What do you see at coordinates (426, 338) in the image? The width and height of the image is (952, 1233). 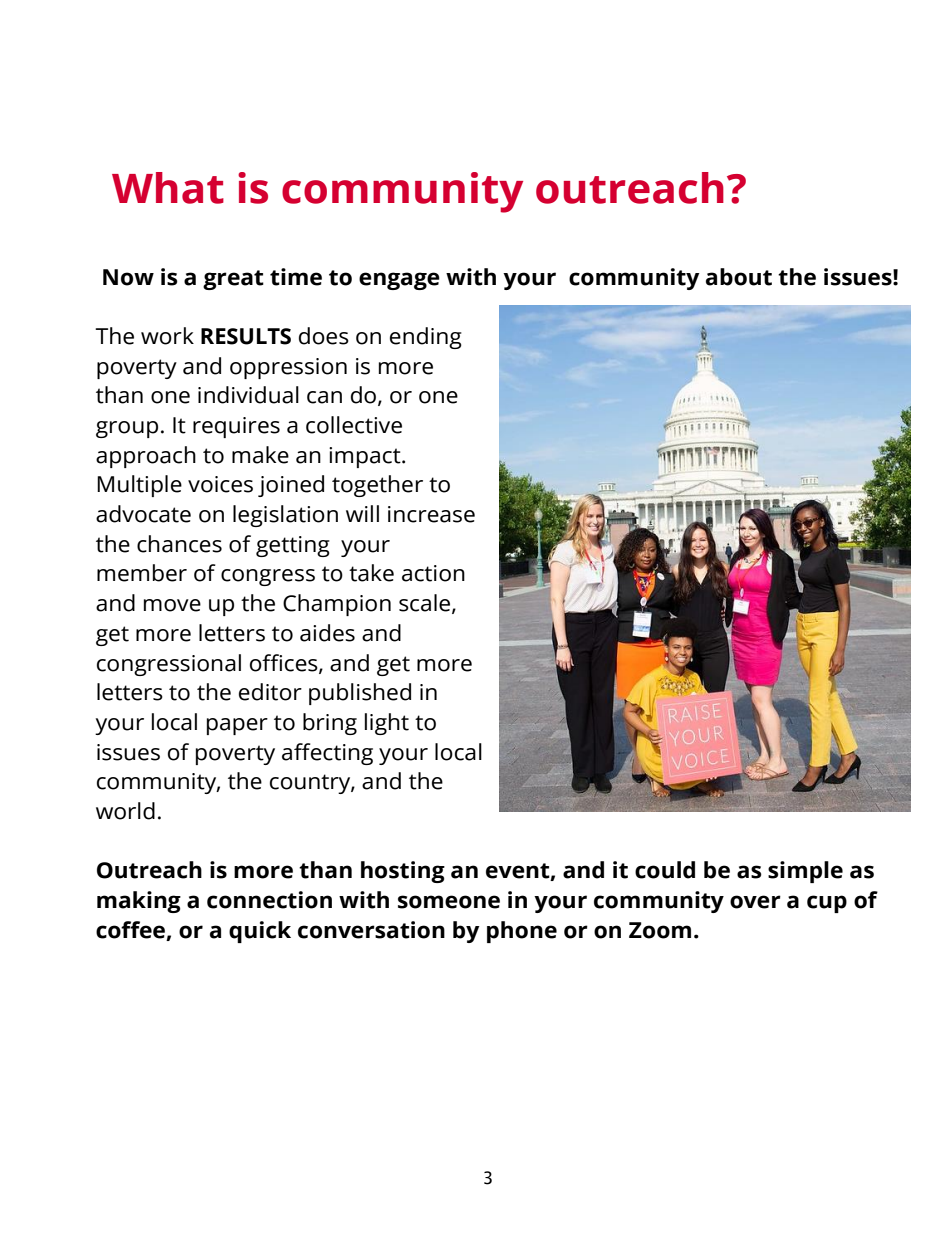 I see `ending` at bounding box center [426, 338].
